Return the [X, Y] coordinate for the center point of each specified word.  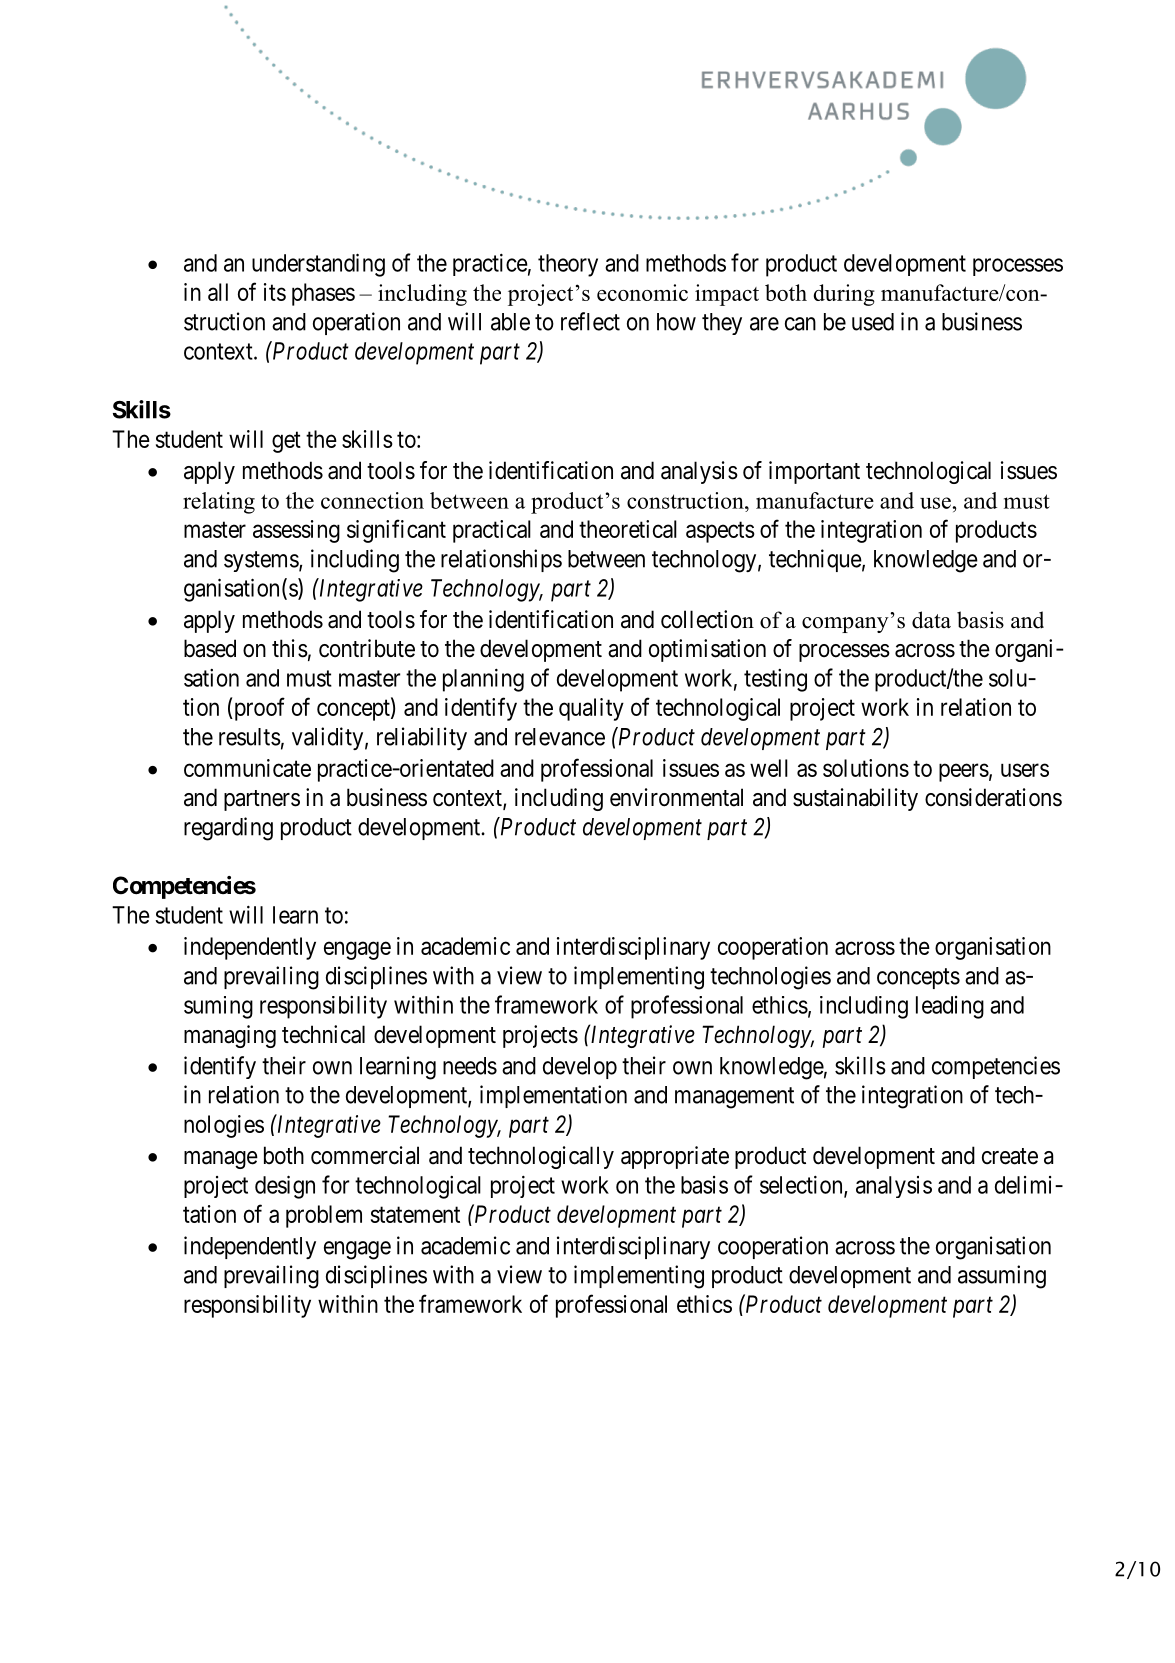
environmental [676, 797]
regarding [228, 829]
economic [642, 292]
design [285, 1187]
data [931, 620]
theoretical [628, 529]
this [290, 648]
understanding [318, 265]
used [873, 322]
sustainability [855, 799]
